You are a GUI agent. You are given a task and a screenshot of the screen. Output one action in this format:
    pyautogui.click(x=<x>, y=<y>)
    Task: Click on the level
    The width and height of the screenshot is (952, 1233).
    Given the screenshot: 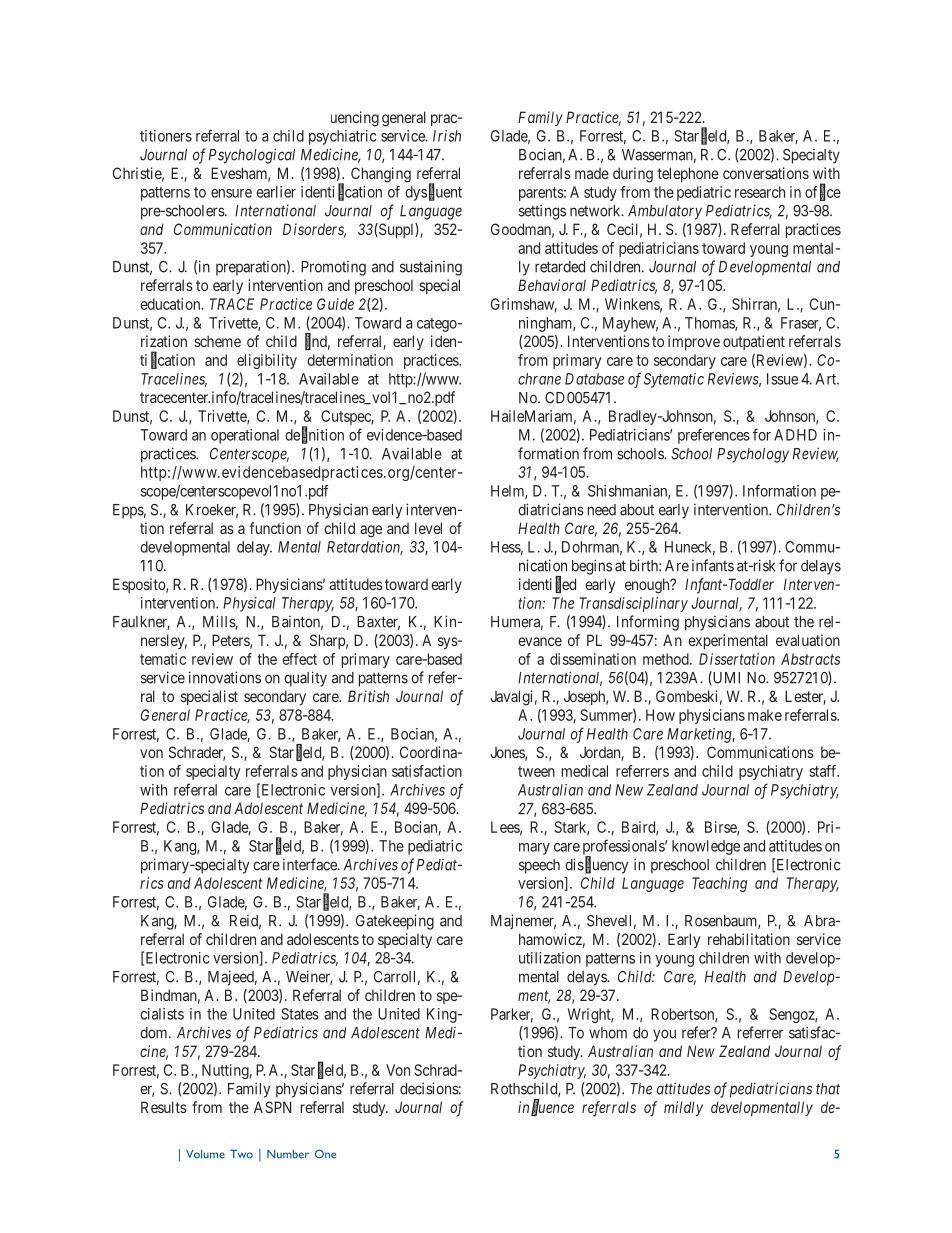 What is the action you would take?
    pyautogui.click(x=428, y=528)
